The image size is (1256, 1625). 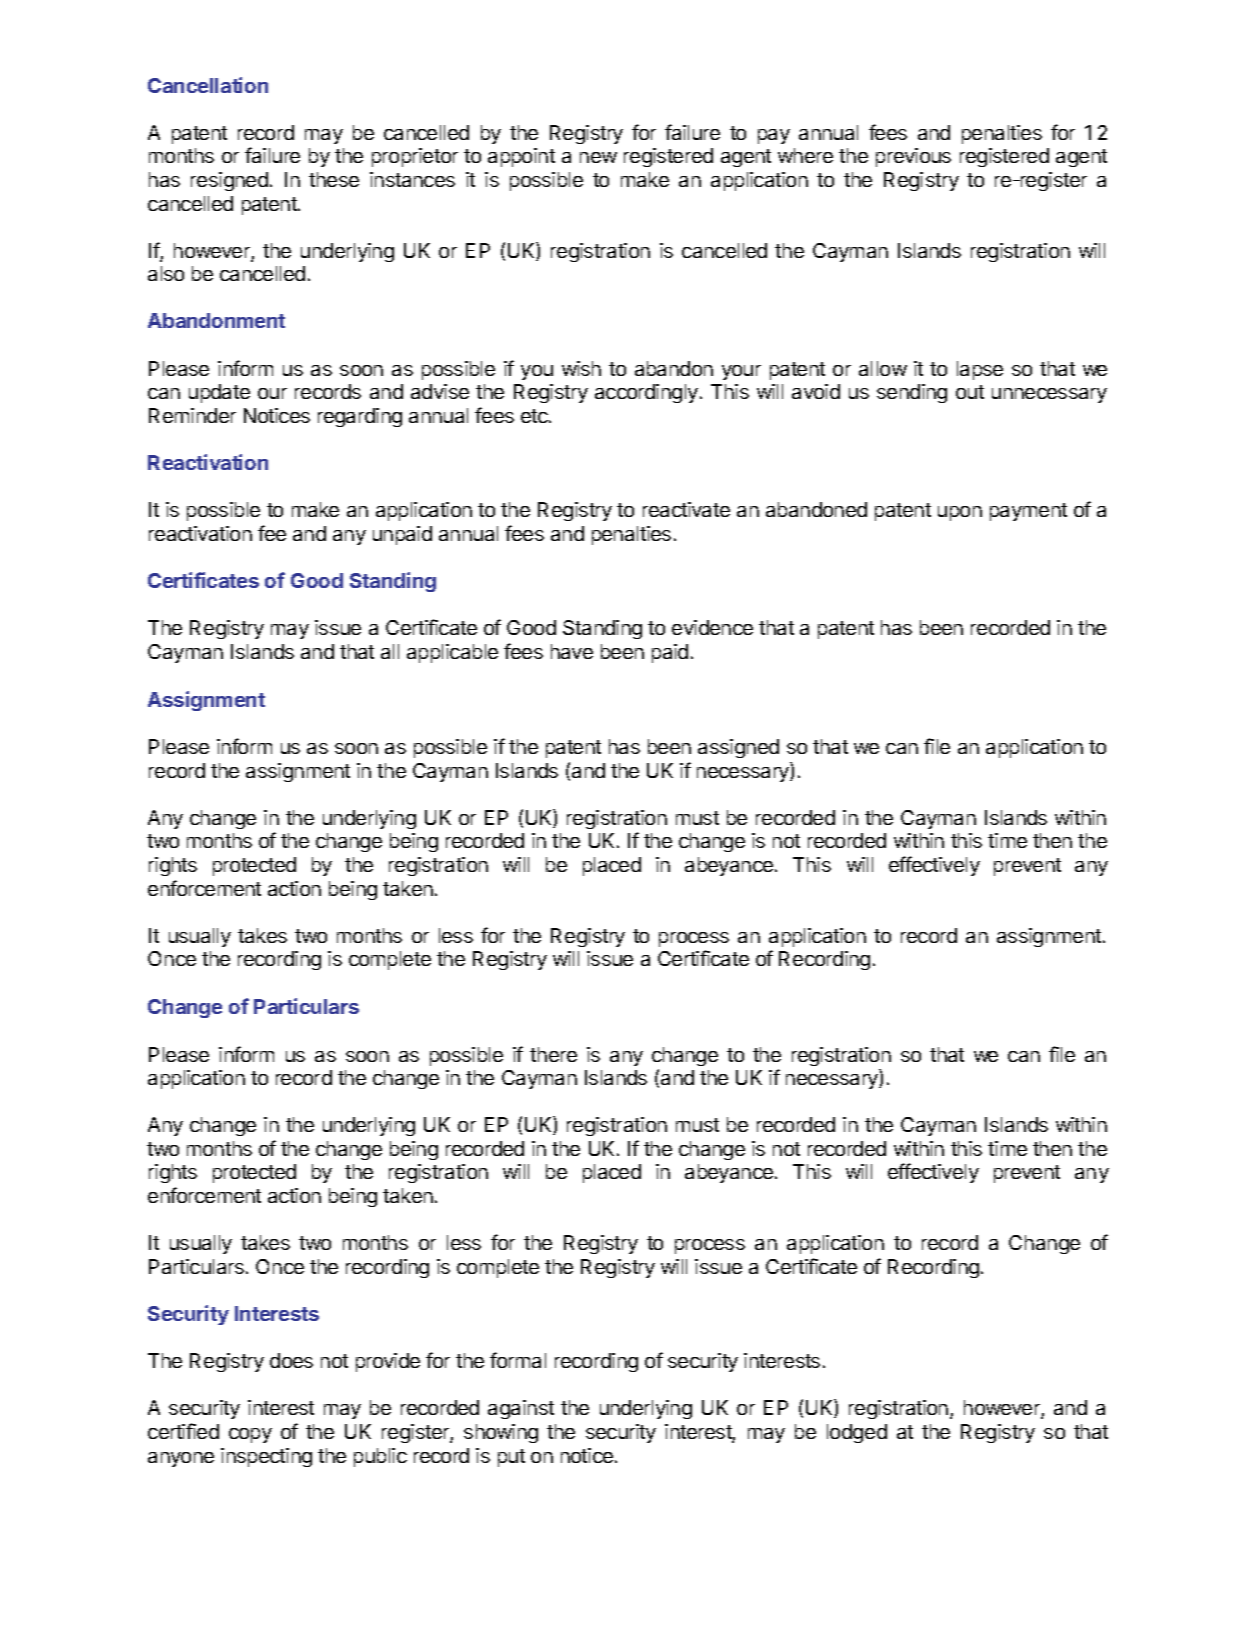 I want to click on evidence, so click(x=712, y=627).
